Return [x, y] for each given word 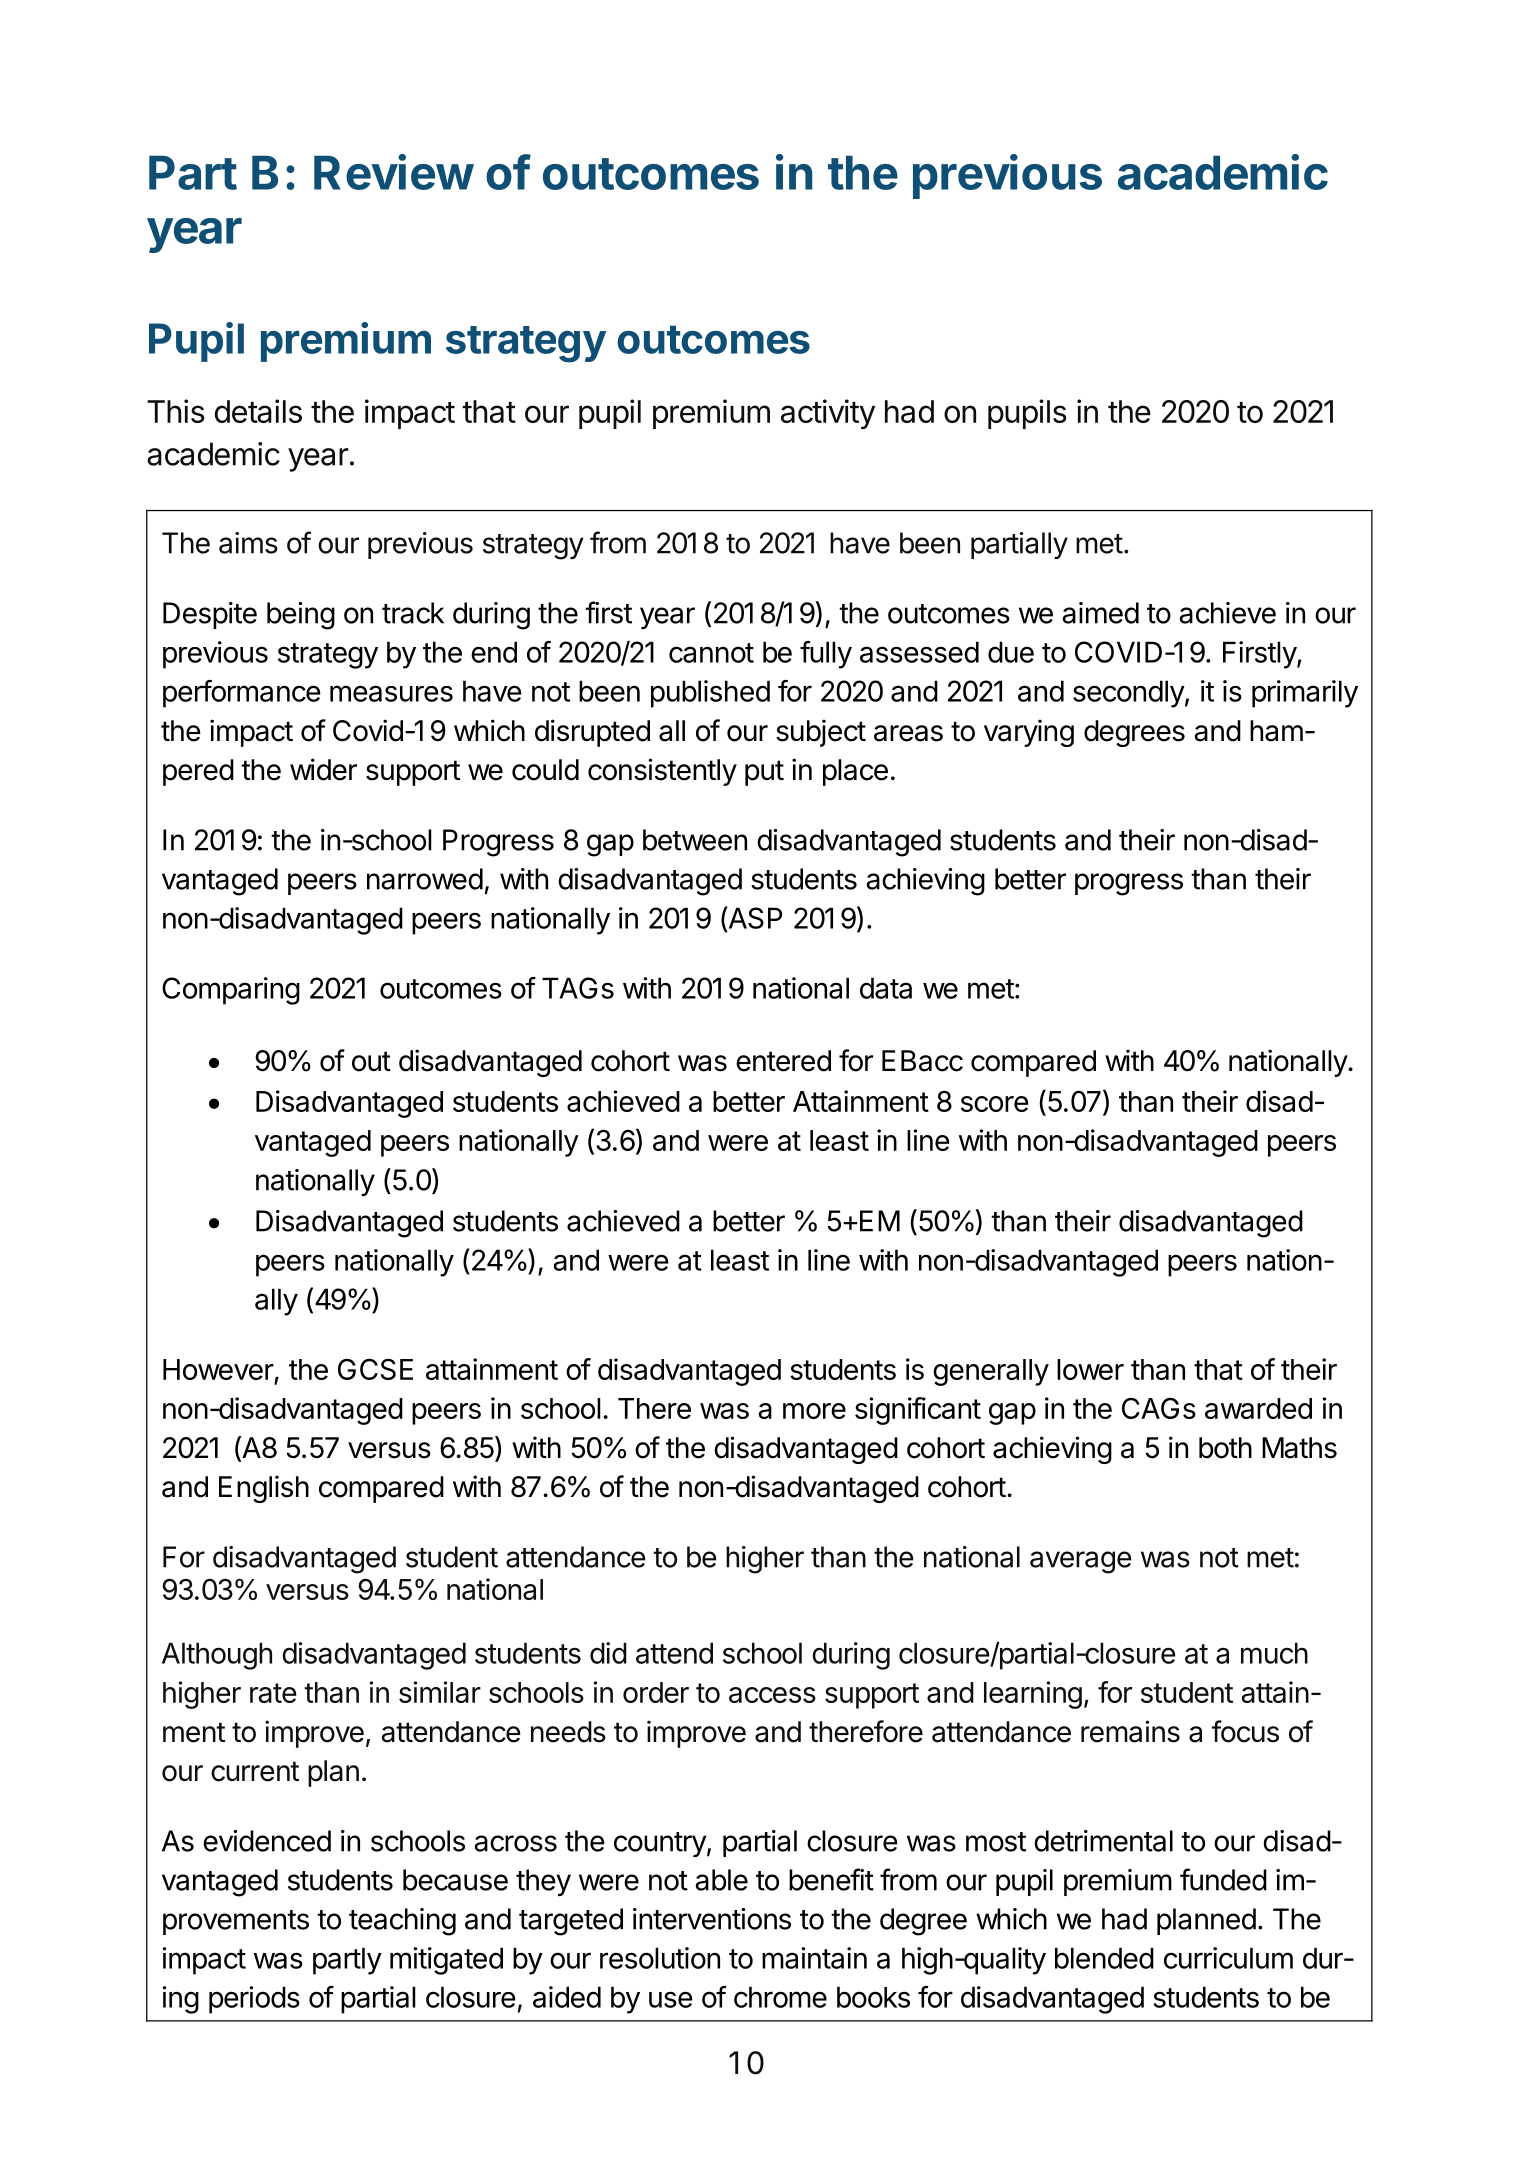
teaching [402, 1922]
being [301, 616]
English [264, 1489]
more [814, 1411]
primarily [1305, 694]
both [1225, 1448]
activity [828, 414]
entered [783, 1061]
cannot [711, 653]
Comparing [231, 991]
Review [393, 172]
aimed [1100, 613]
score [995, 1104]
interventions [712, 1919]
